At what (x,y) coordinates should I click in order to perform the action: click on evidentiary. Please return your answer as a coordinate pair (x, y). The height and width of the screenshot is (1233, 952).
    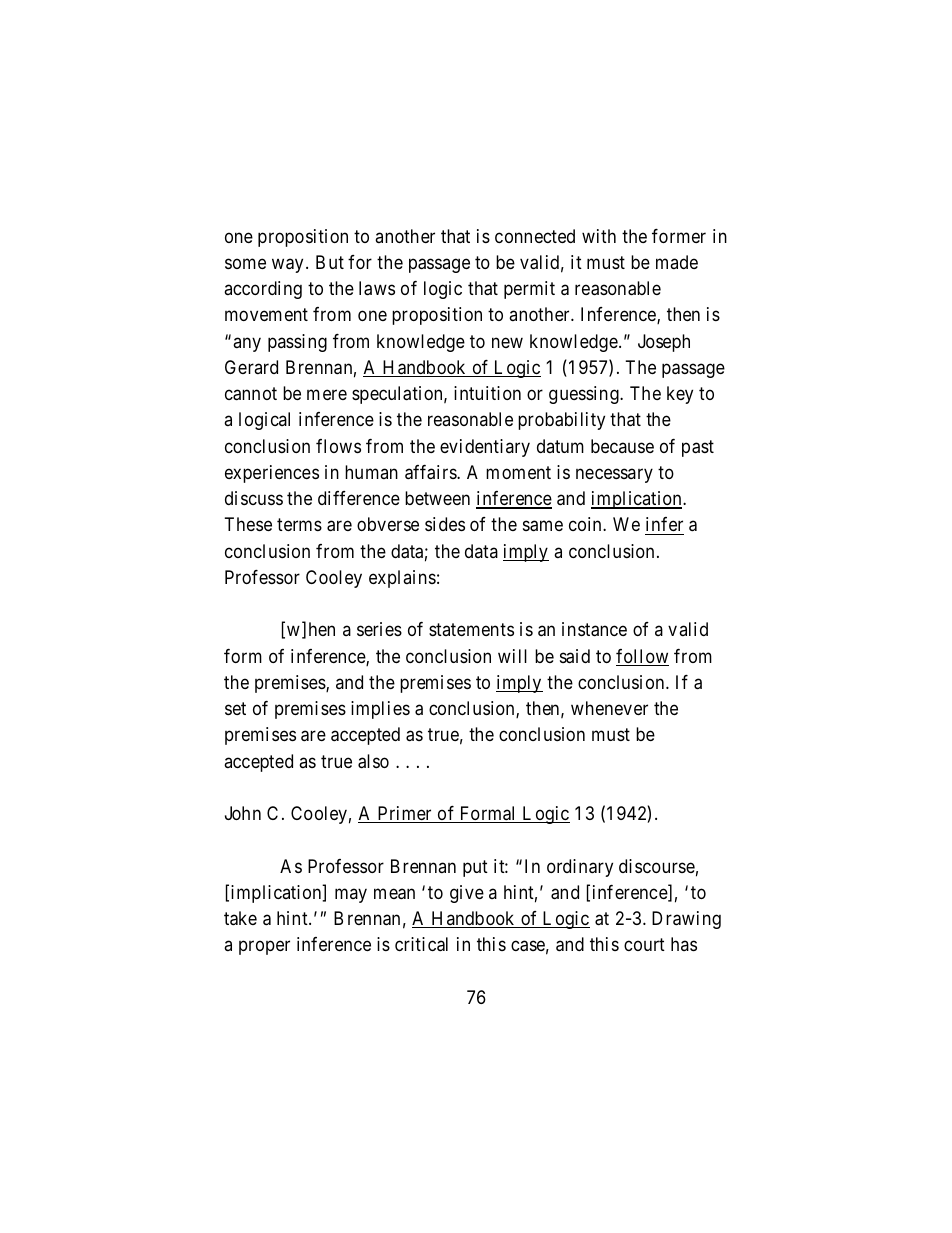
    Looking at the image, I should click on (485, 448).
